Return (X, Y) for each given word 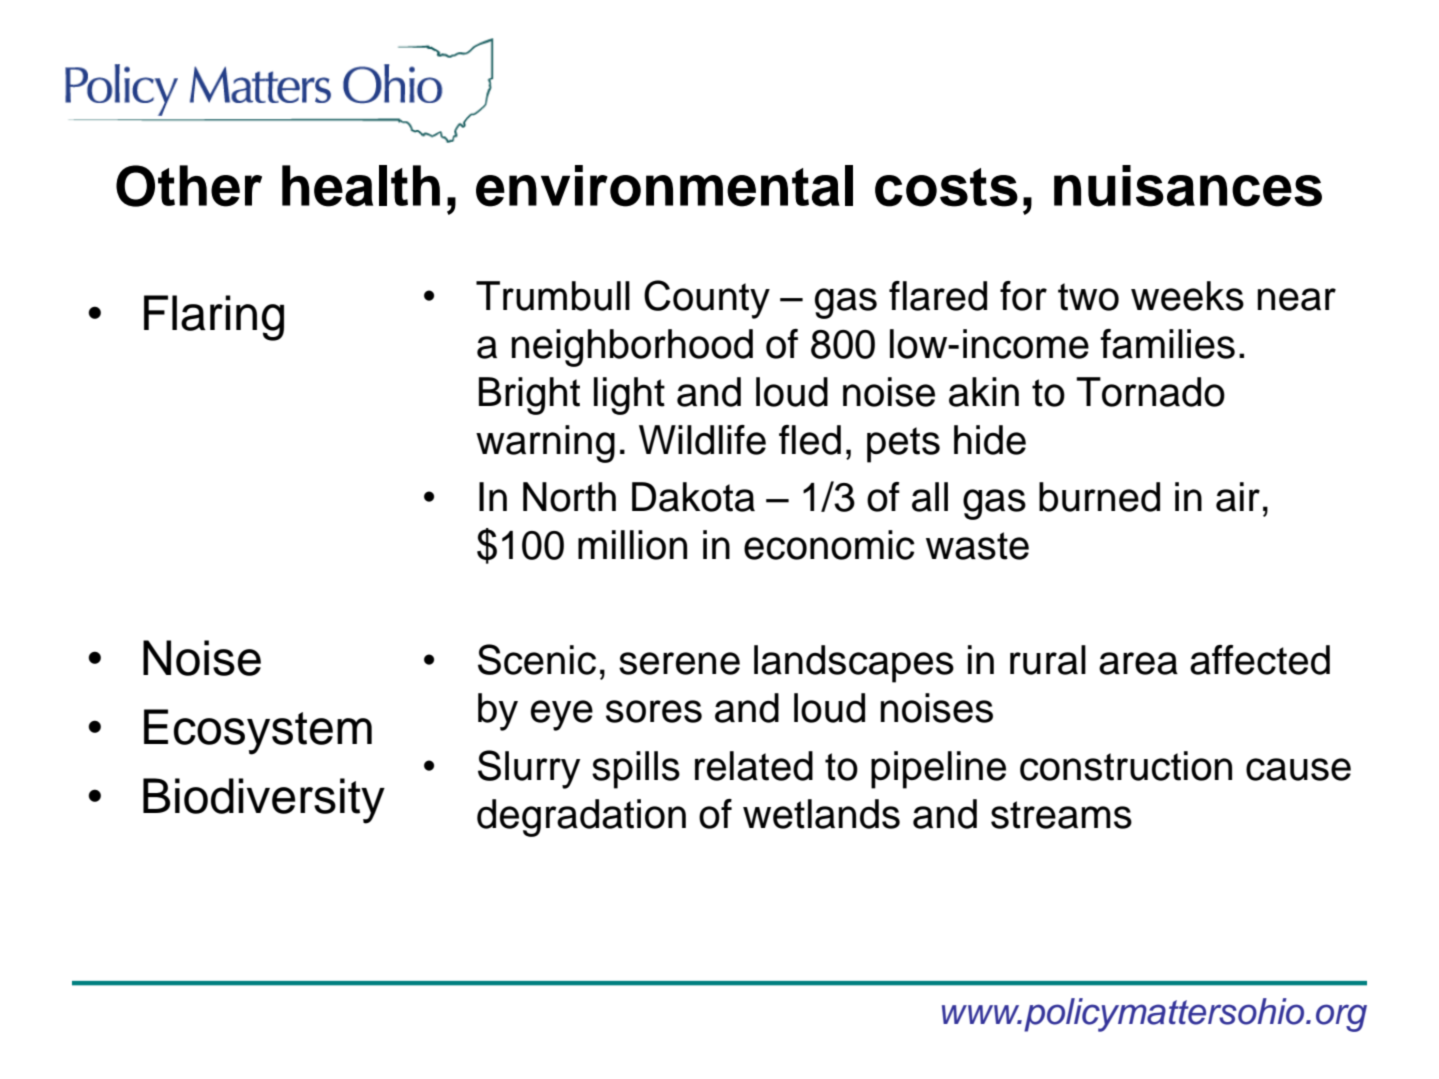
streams (1061, 815)
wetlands (821, 814)
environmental (664, 186)
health (361, 186)
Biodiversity (264, 801)
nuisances (1188, 186)
